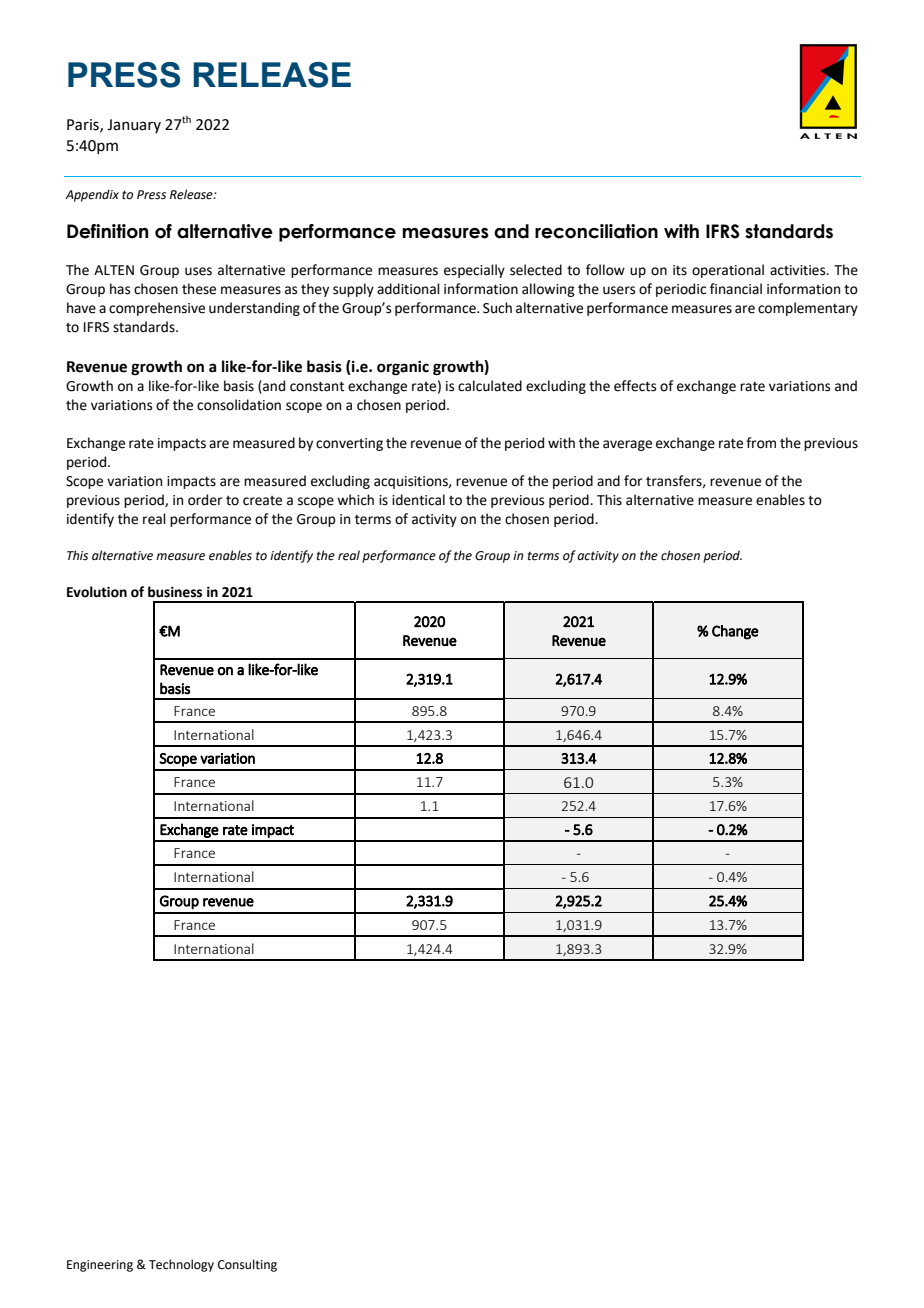  What do you see at coordinates (134, 126) in the screenshot?
I see `January` at bounding box center [134, 126].
